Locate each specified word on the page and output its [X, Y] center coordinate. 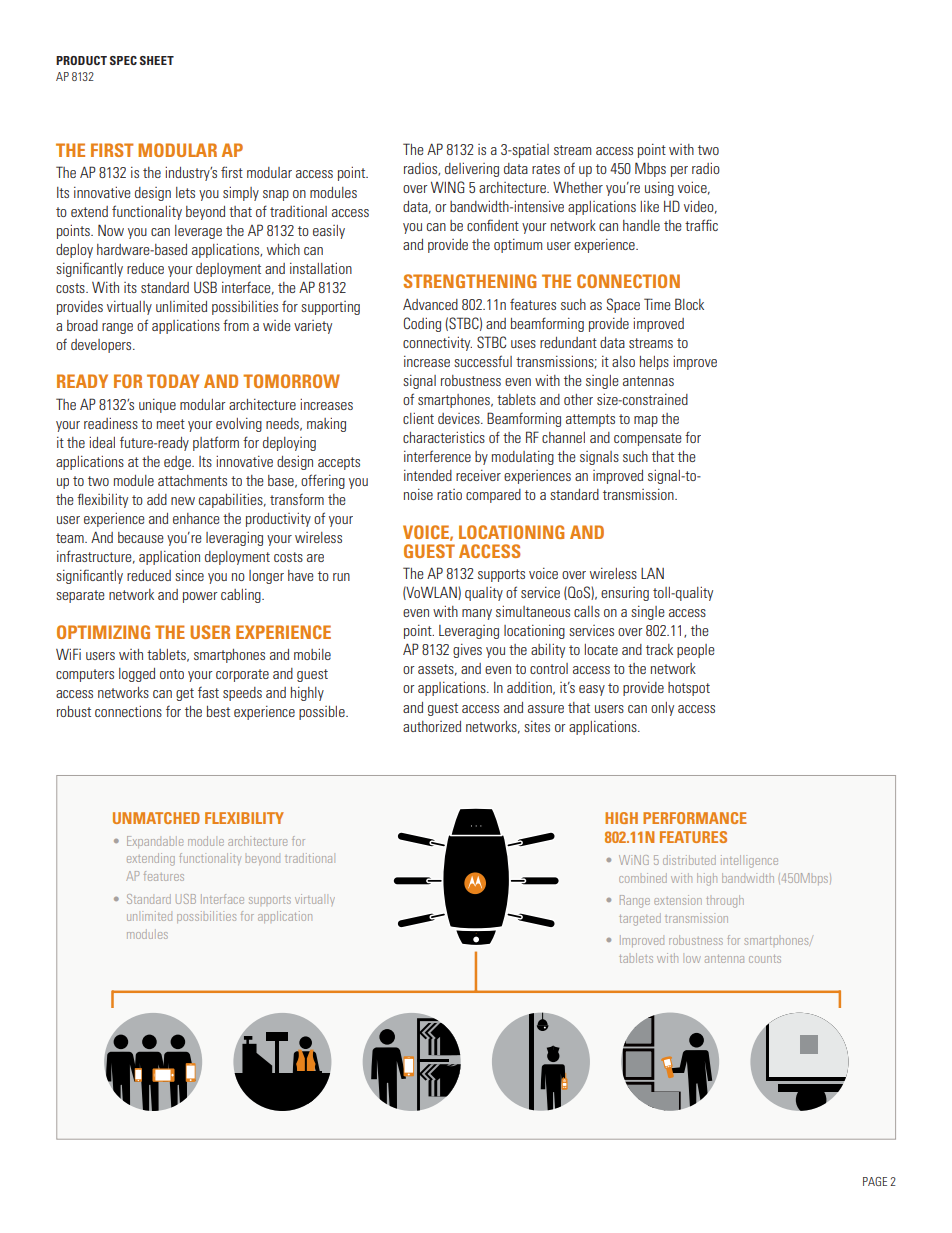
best [218, 711]
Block [689, 304]
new [183, 501]
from [236, 325]
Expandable [155, 842]
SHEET [157, 60]
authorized [432, 726]
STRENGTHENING [469, 281]
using [659, 189]
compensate [648, 439]
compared [493, 496]
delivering [472, 170]
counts [765, 959]
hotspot [689, 689]
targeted [640, 919]
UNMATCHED [156, 818]
